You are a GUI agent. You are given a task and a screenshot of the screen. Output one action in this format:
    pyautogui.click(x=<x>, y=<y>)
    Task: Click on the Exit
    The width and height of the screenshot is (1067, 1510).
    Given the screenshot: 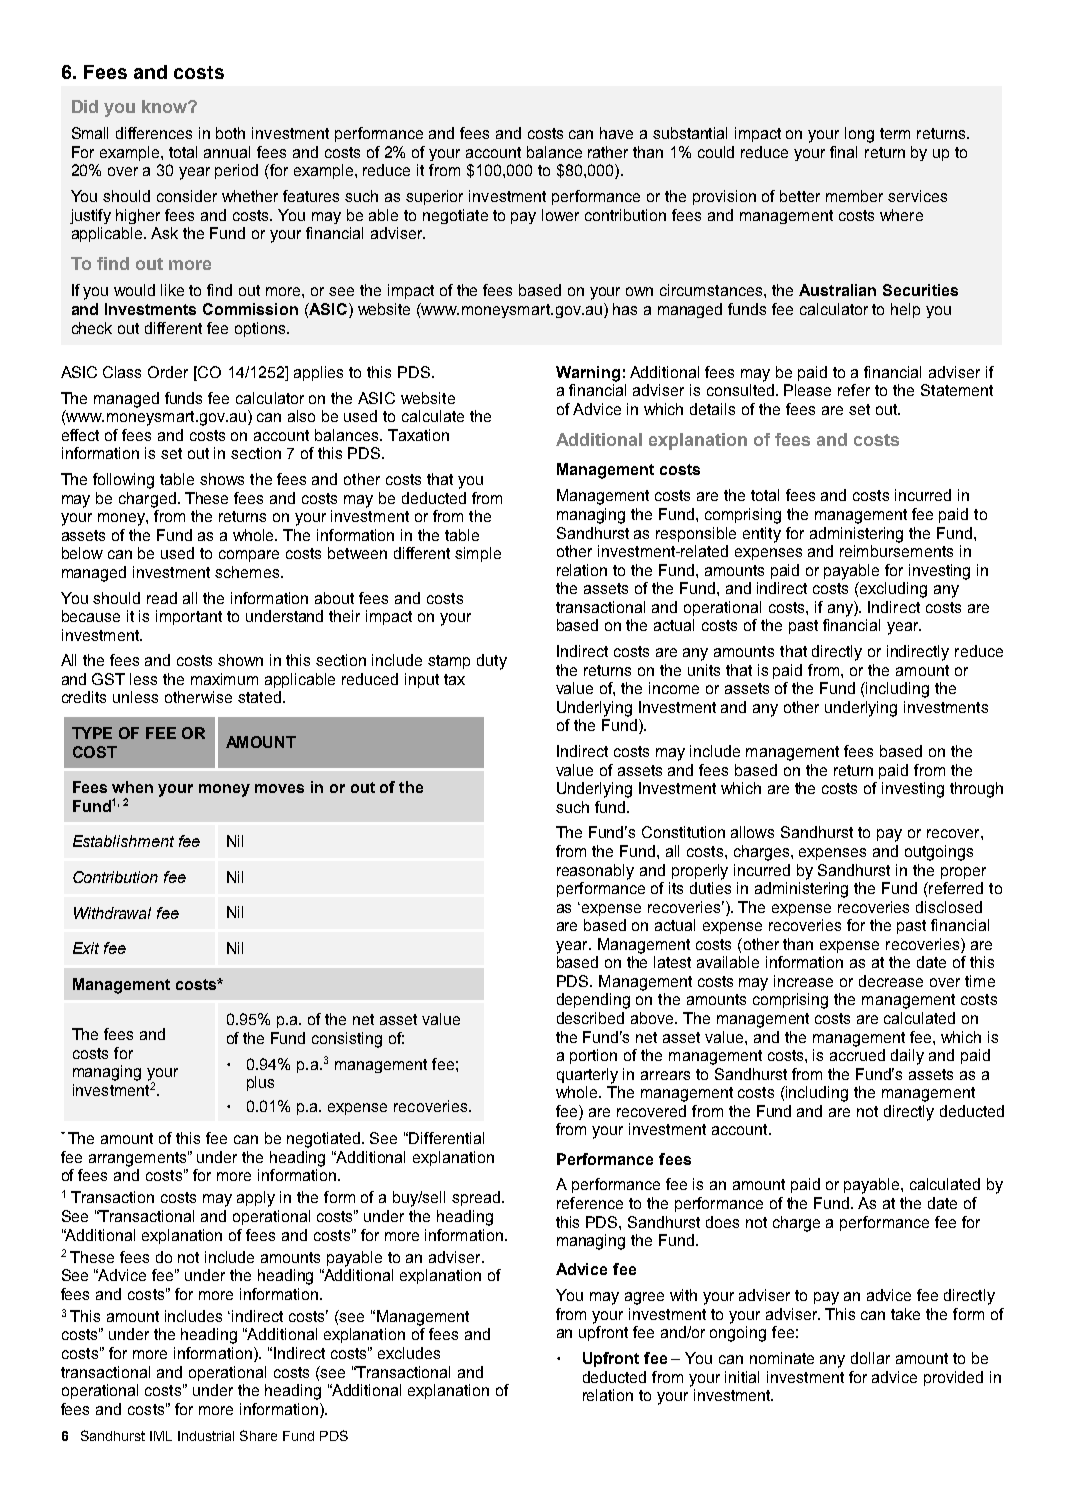 What is the action you would take?
    pyautogui.click(x=86, y=948)
